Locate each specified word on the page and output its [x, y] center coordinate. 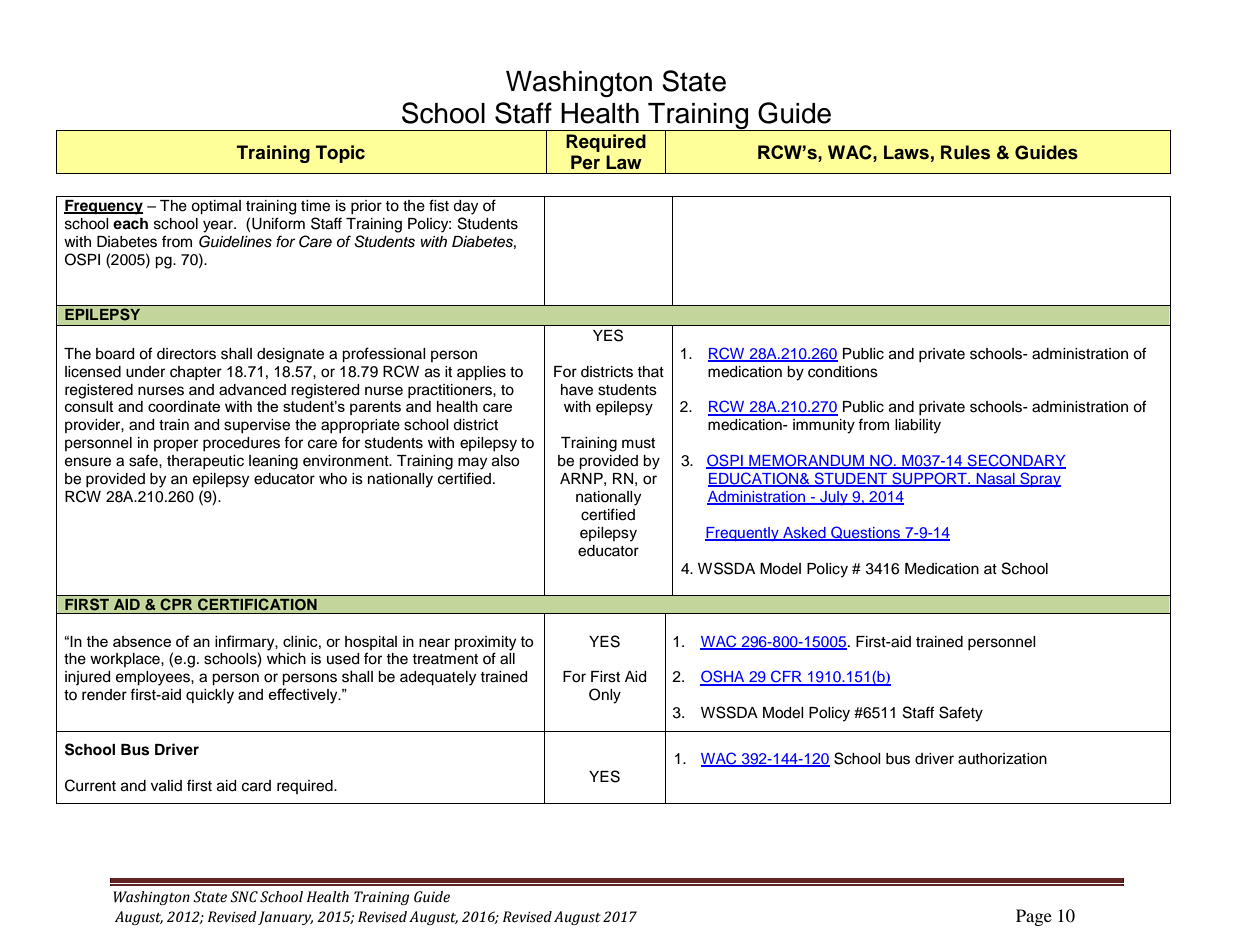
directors [186, 354]
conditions [843, 372]
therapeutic [205, 462]
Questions [866, 533]
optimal [216, 207]
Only [605, 696]
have [577, 390]
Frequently [743, 534]
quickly [210, 696]
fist [439, 205]
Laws [906, 152]
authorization [1002, 759]
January [285, 918]
